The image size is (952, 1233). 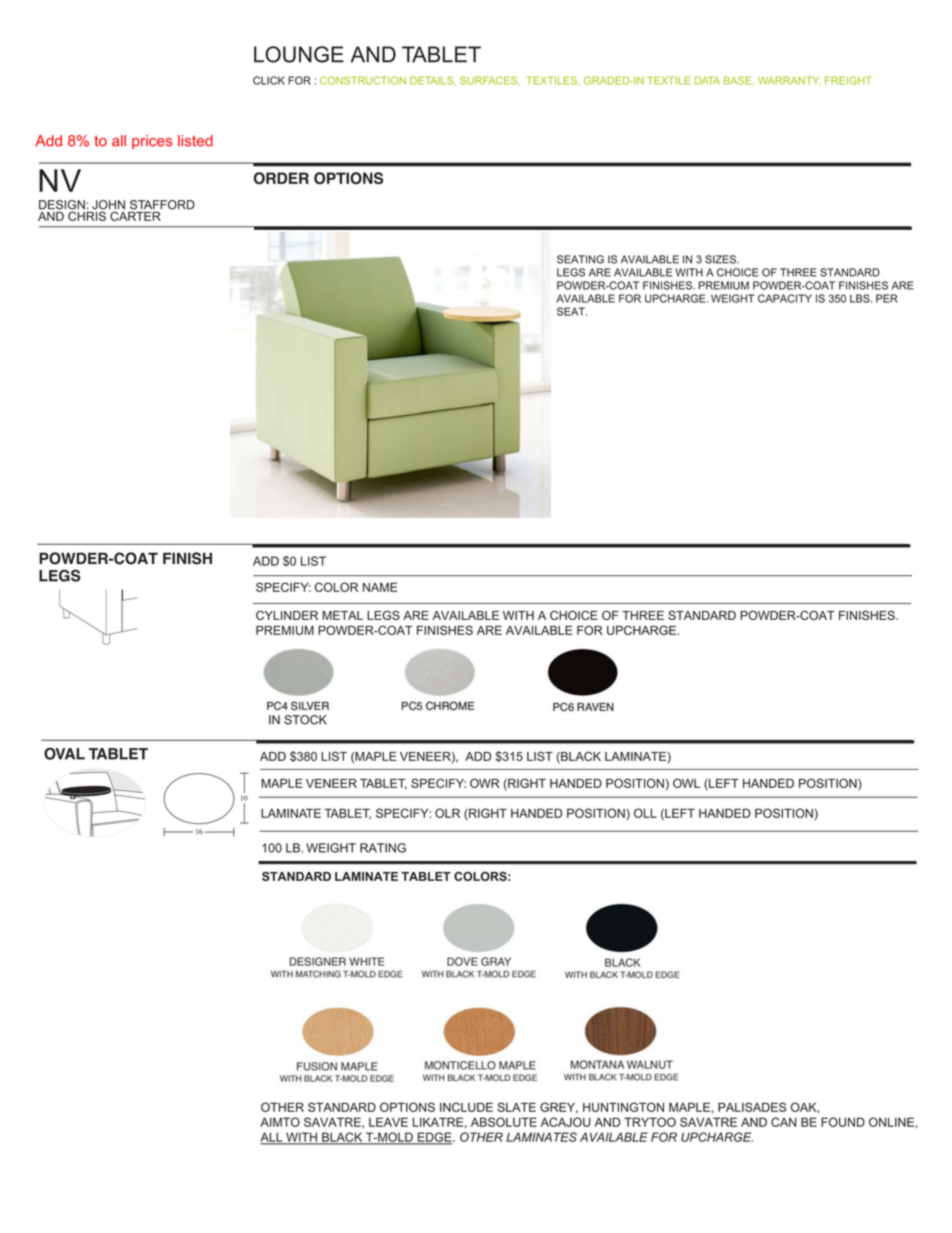 I want to click on SIZES, so click(x=721, y=259).
